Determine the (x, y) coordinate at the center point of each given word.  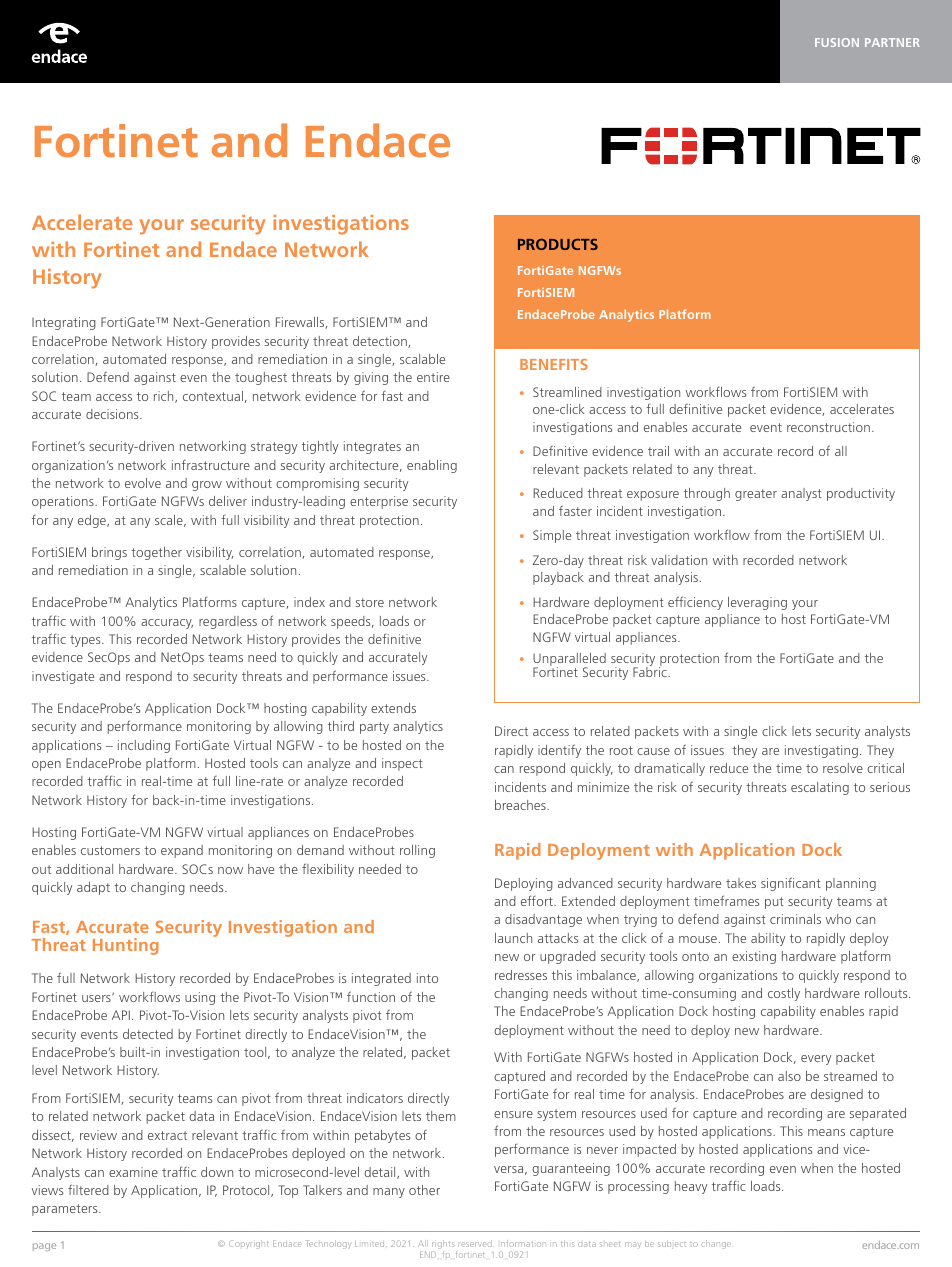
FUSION (837, 42)
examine (133, 1172)
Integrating (64, 323)
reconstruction (828, 427)
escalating (820, 788)
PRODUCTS (558, 244)
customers (110, 850)
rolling (417, 851)
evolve (143, 483)
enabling (432, 466)
